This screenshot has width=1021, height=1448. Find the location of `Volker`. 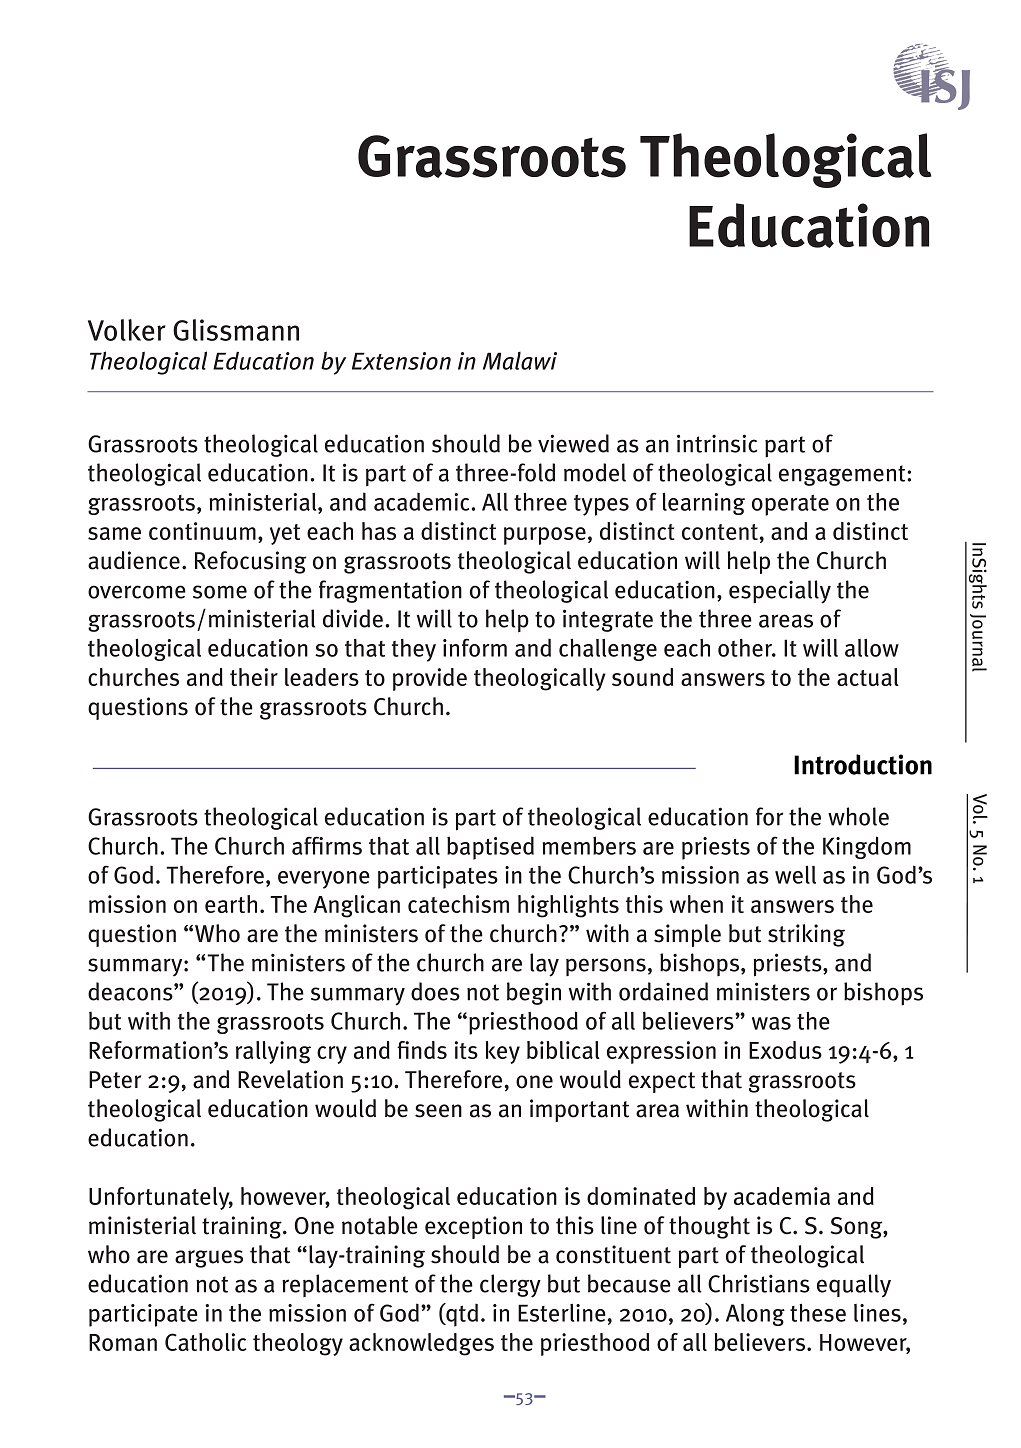

Volker is located at coordinates (127, 330).
